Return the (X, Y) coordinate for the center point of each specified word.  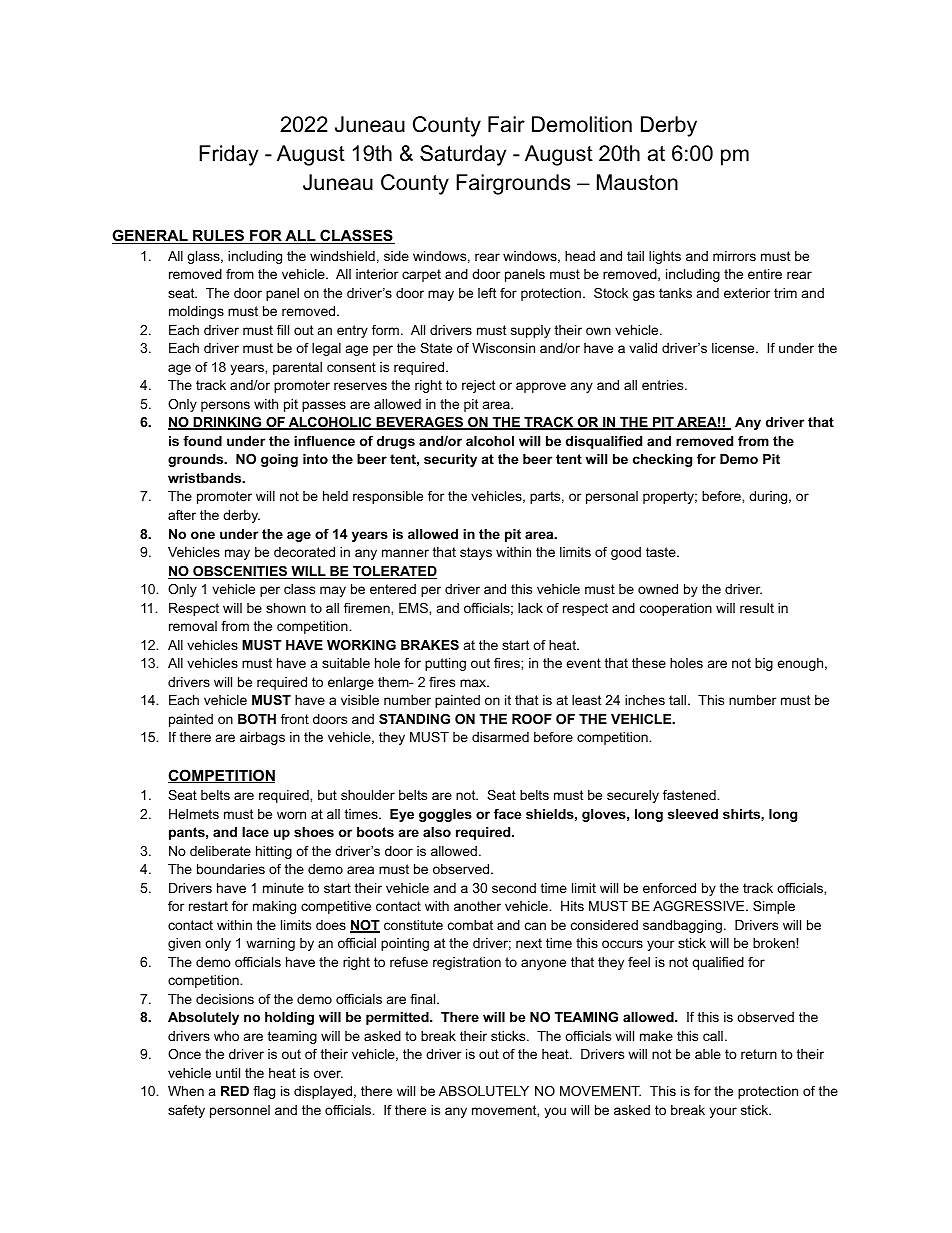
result (757, 608)
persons (225, 406)
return (759, 1054)
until (228, 1073)
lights (665, 257)
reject (479, 386)
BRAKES (430, 645)
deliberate (220, 851)
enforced (669, 888)
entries (662, 385)
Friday (228, 155)
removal (193, 626)
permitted (398, 1018)
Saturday (463, 155)
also (437, 832)
